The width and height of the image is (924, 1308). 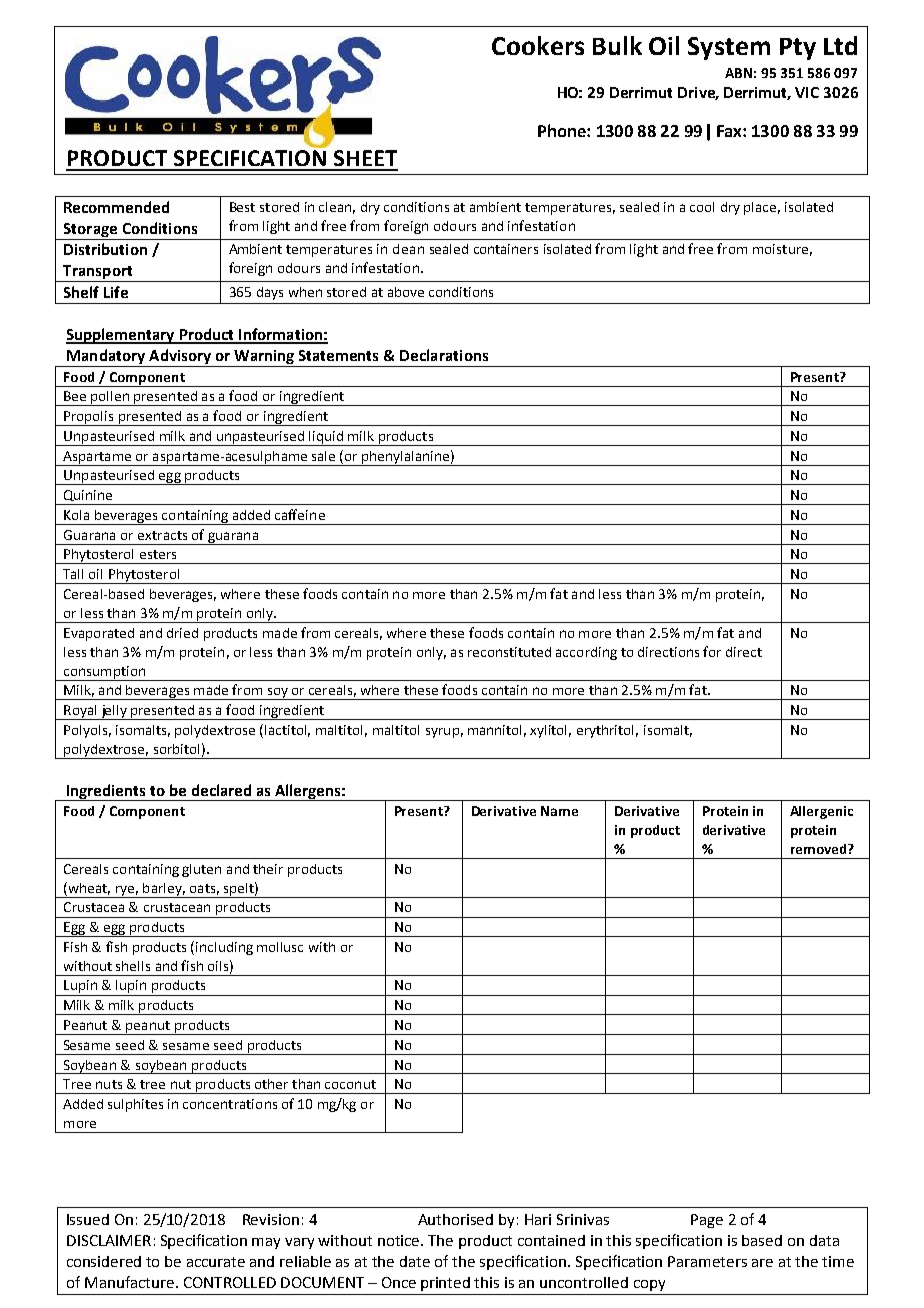 What do you see at coordinates (182, 633) in the image?
I see `dried` at bounding box center [182, 633].
